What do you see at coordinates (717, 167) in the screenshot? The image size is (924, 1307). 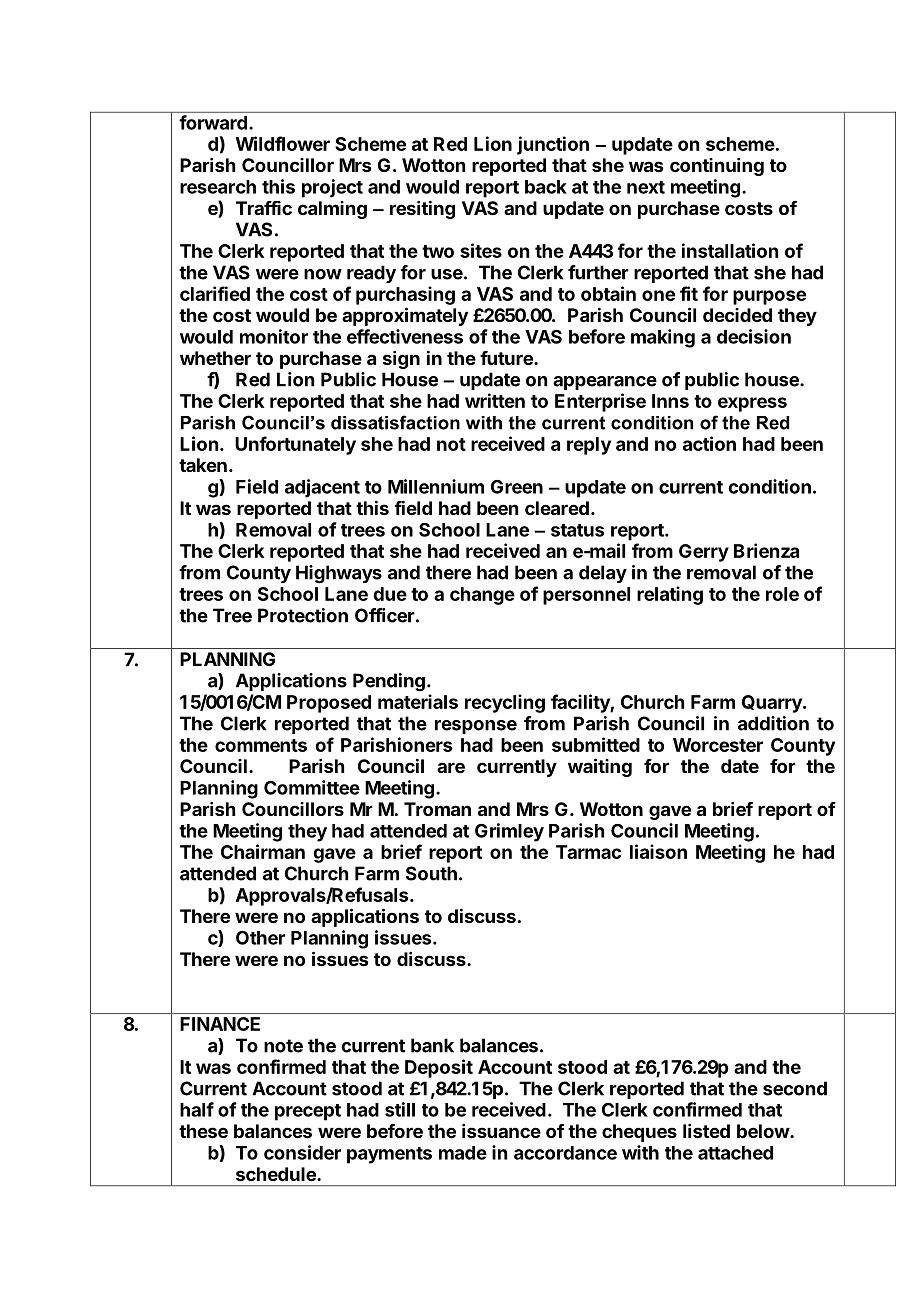 I see `continuing` at bounding box center [717, 167].
